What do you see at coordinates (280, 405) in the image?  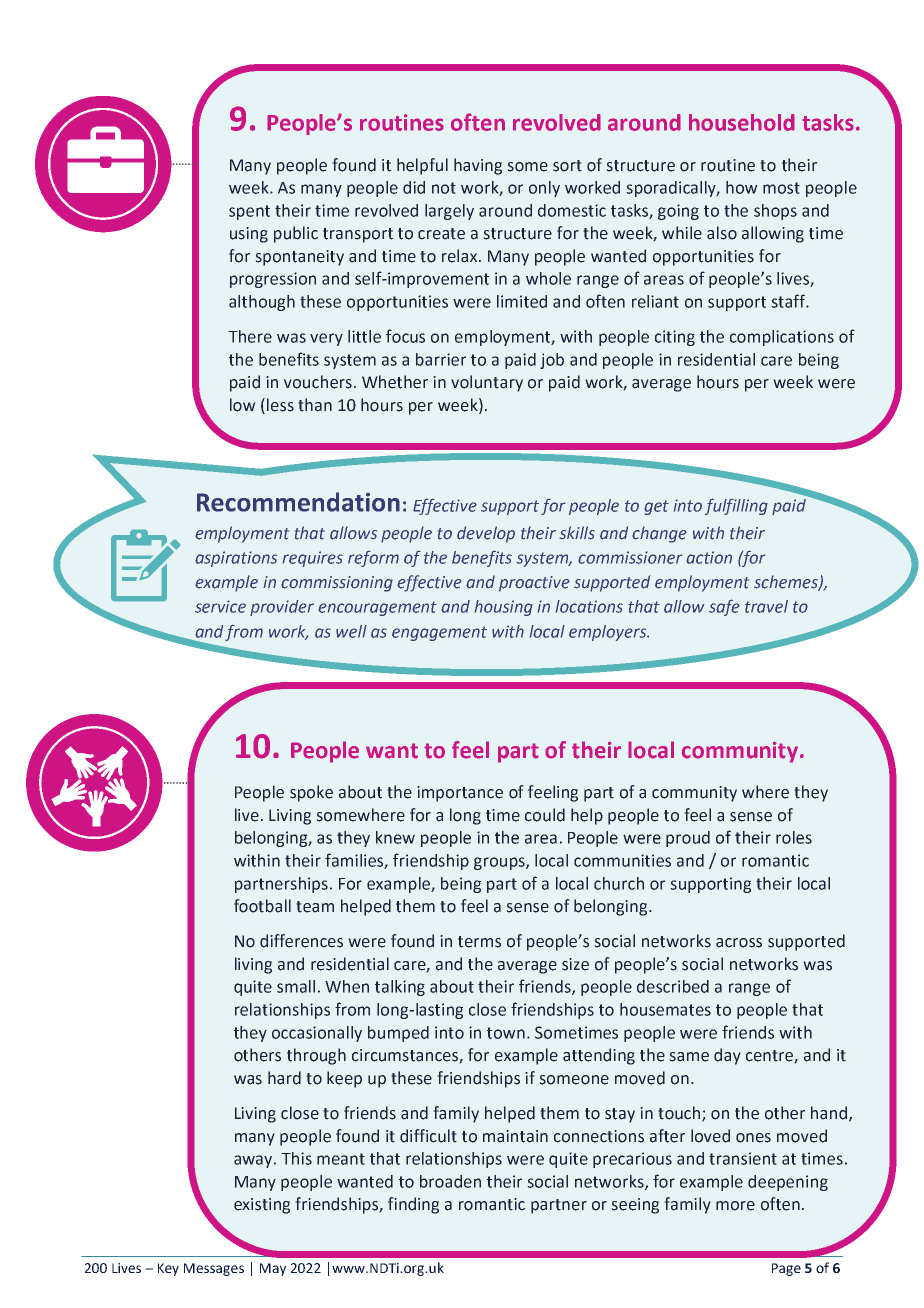 I see `less` at bounding box center [280, 405].
